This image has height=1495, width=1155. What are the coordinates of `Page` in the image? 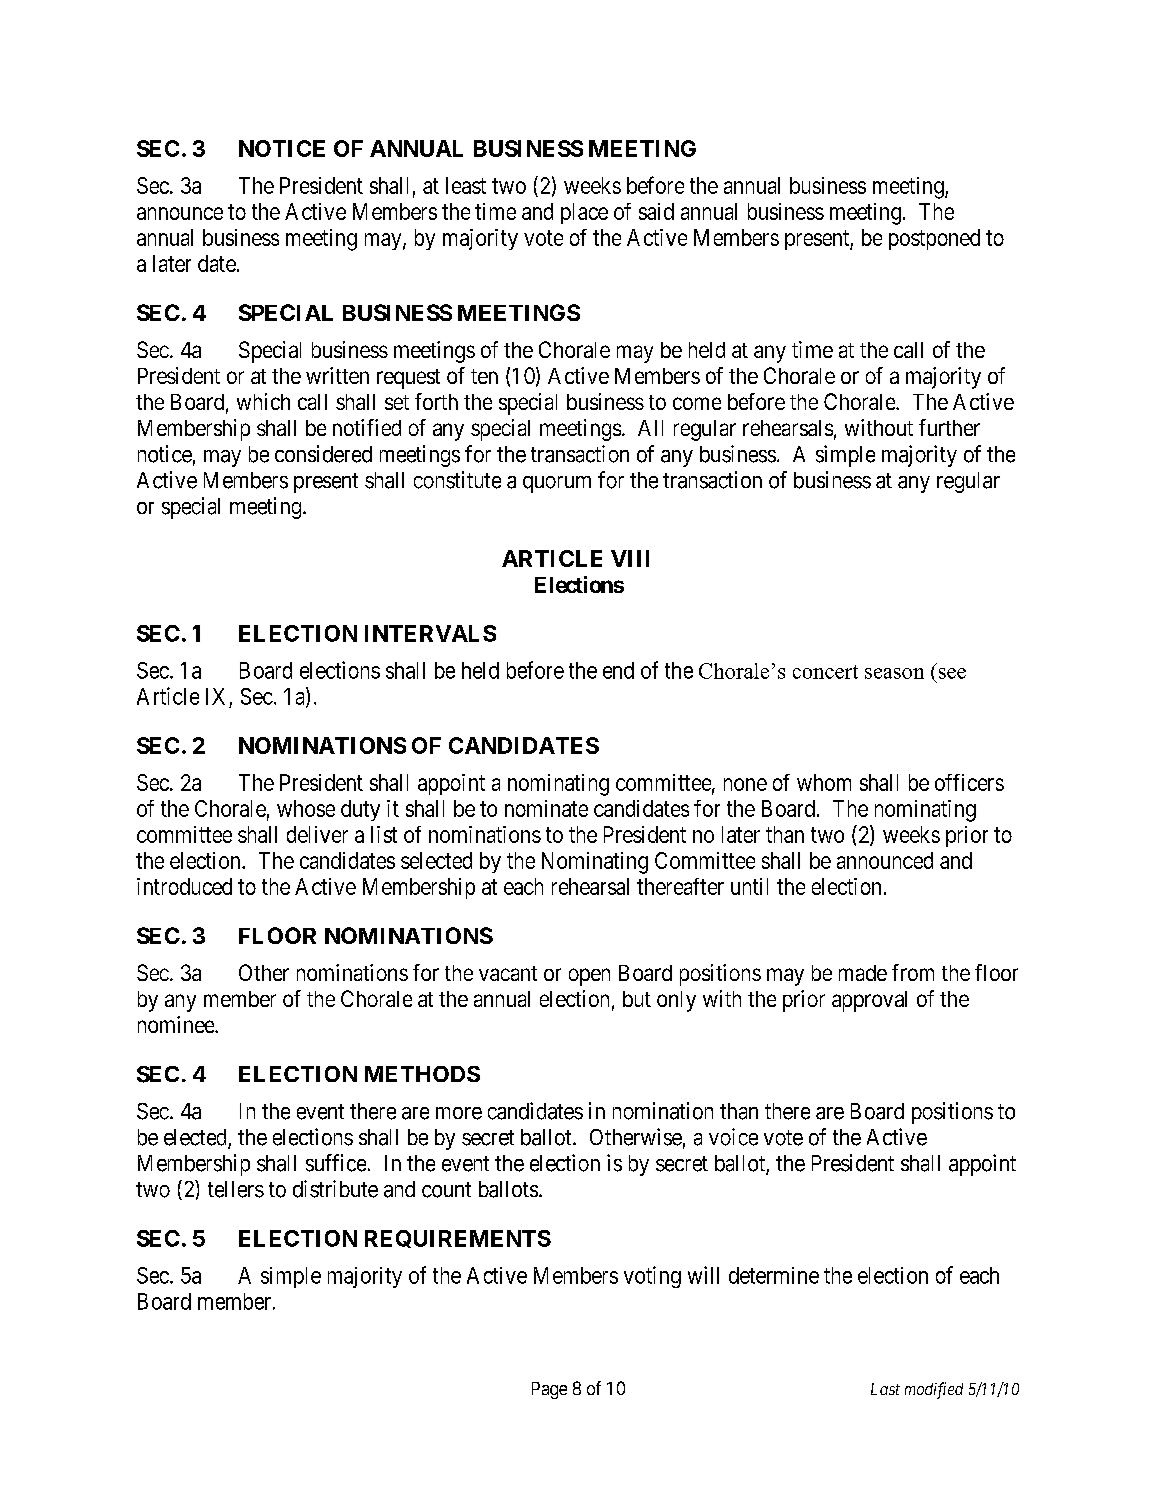 It's located at (549, 1390).
